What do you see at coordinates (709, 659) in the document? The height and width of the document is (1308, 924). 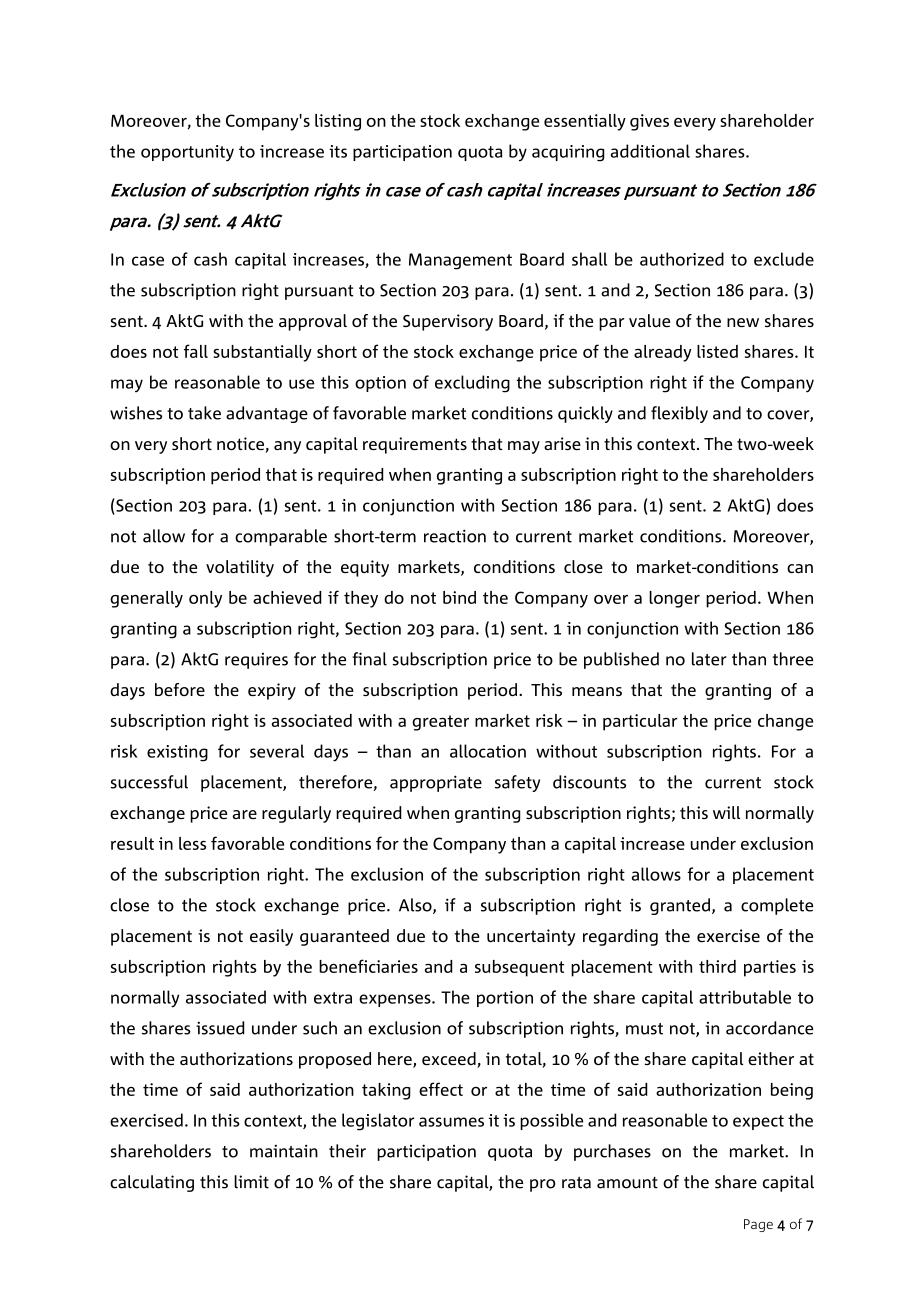 I see `later` at bounding box center [709, 659].
